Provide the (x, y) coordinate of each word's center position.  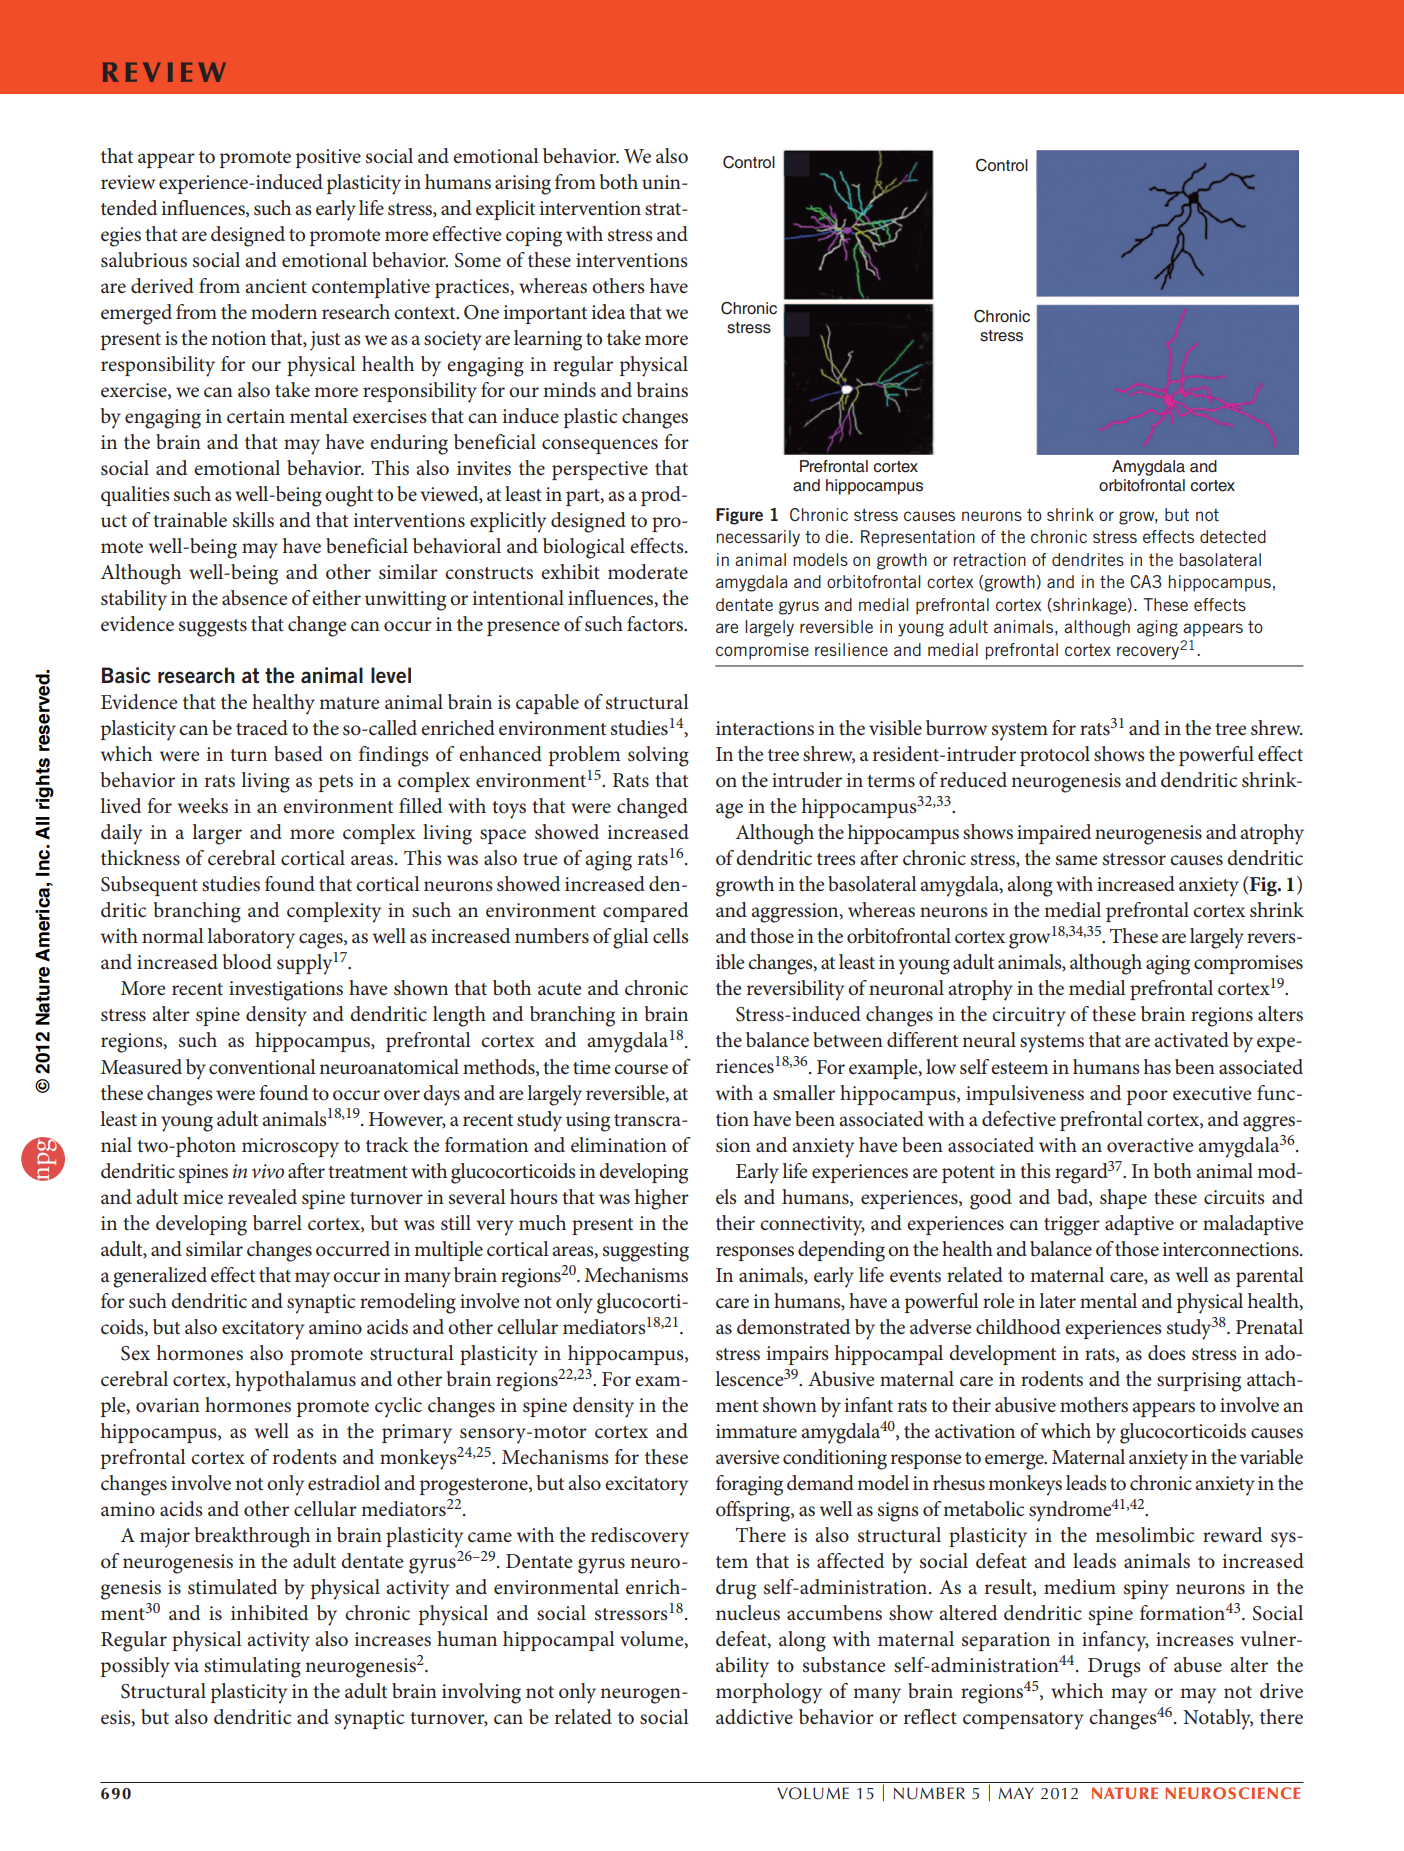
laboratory (251, 938)
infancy (1115, 1641)
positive (328, 158)
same (1077, 860)
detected (1233, 536)
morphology (769, 1693)
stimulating (252, 1667)
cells (671, 936)
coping (534, 237)
